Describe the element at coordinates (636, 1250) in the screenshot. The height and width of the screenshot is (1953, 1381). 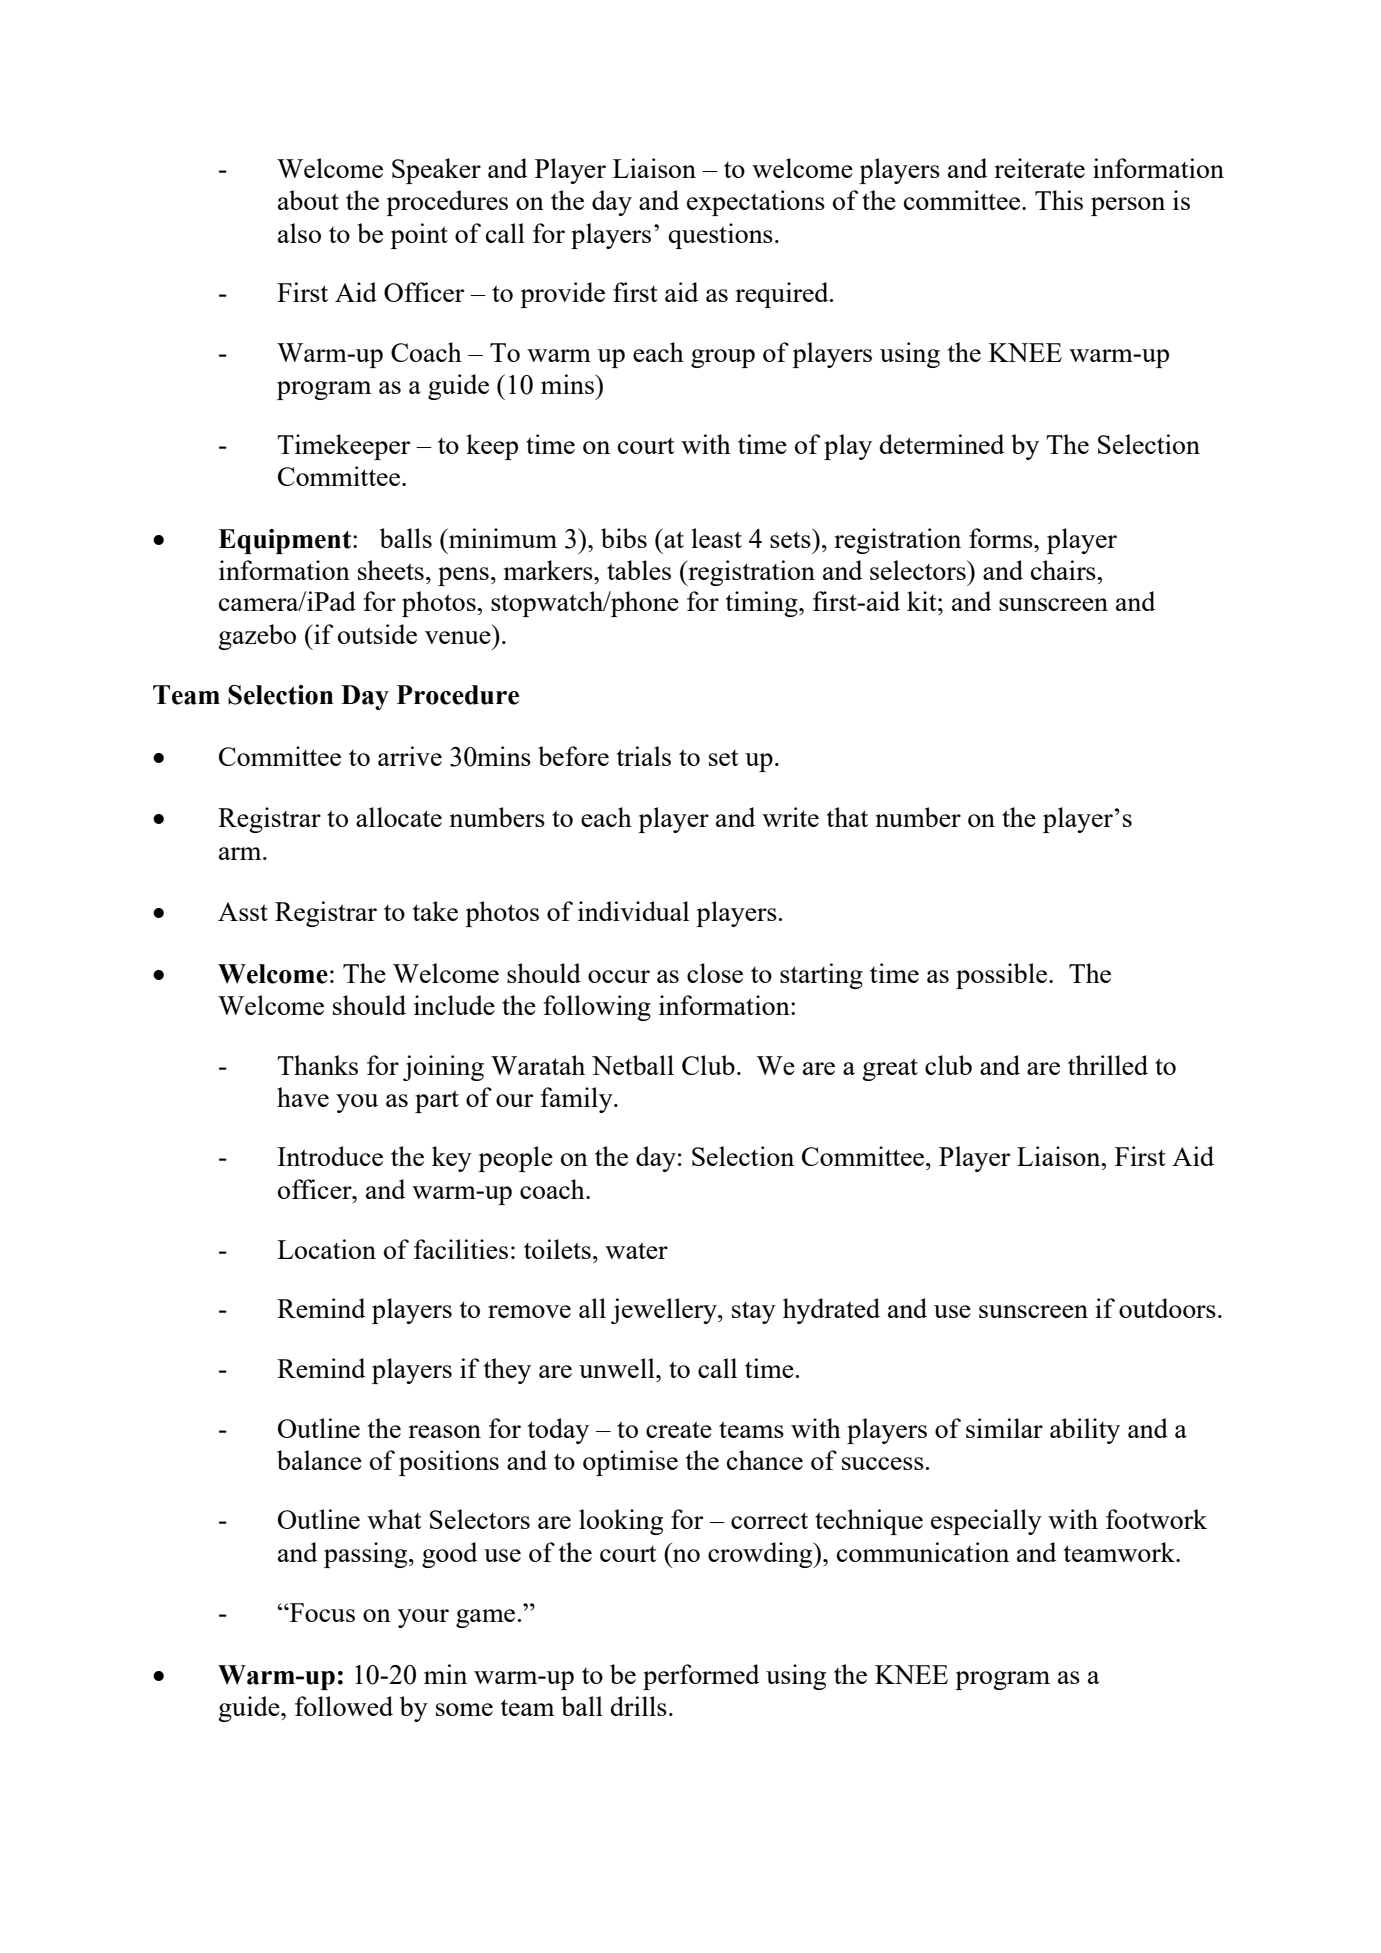
I see `water` at that location.
